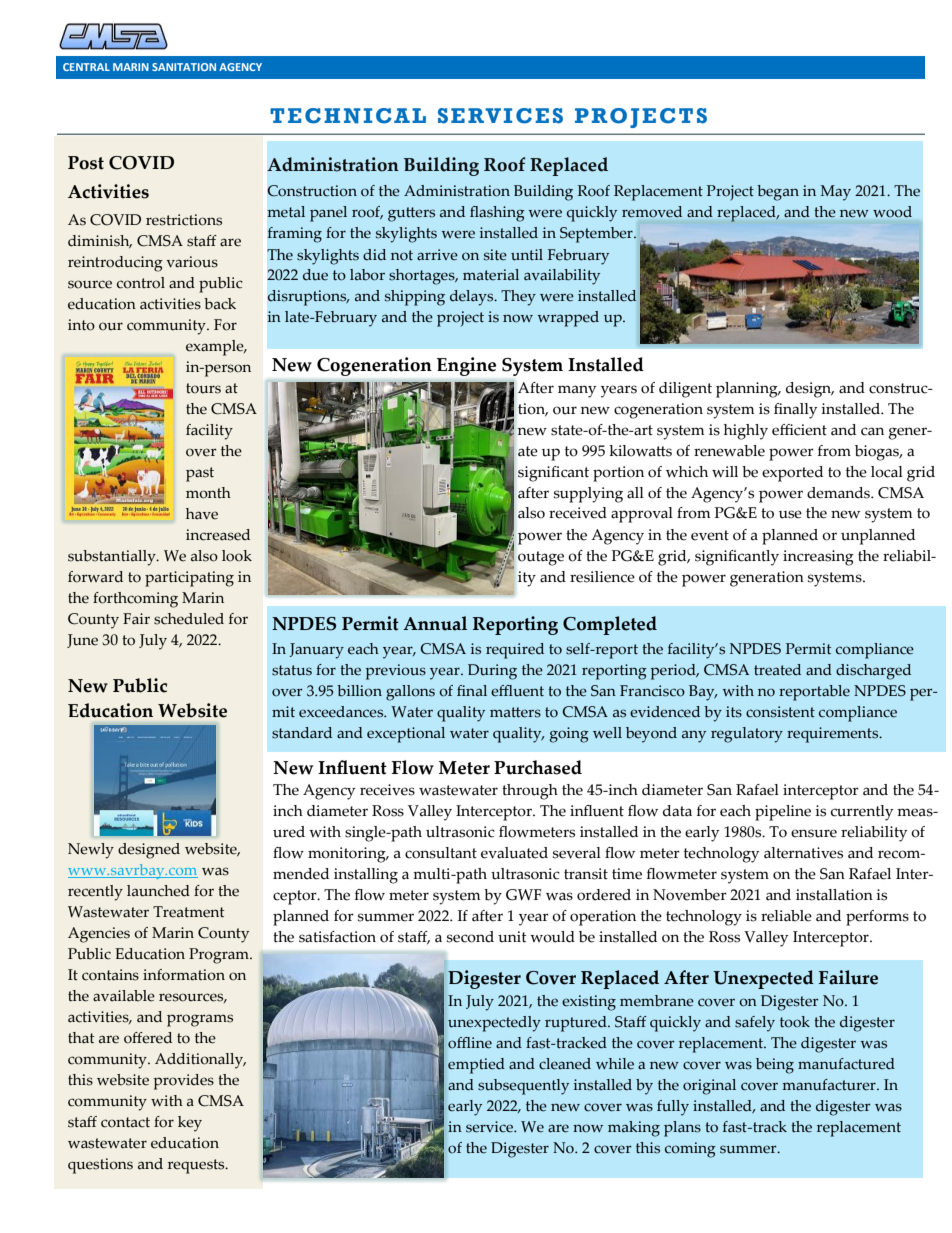  Describe the element at coordinates (777, 670) in the page. I see `treated` at that location.
